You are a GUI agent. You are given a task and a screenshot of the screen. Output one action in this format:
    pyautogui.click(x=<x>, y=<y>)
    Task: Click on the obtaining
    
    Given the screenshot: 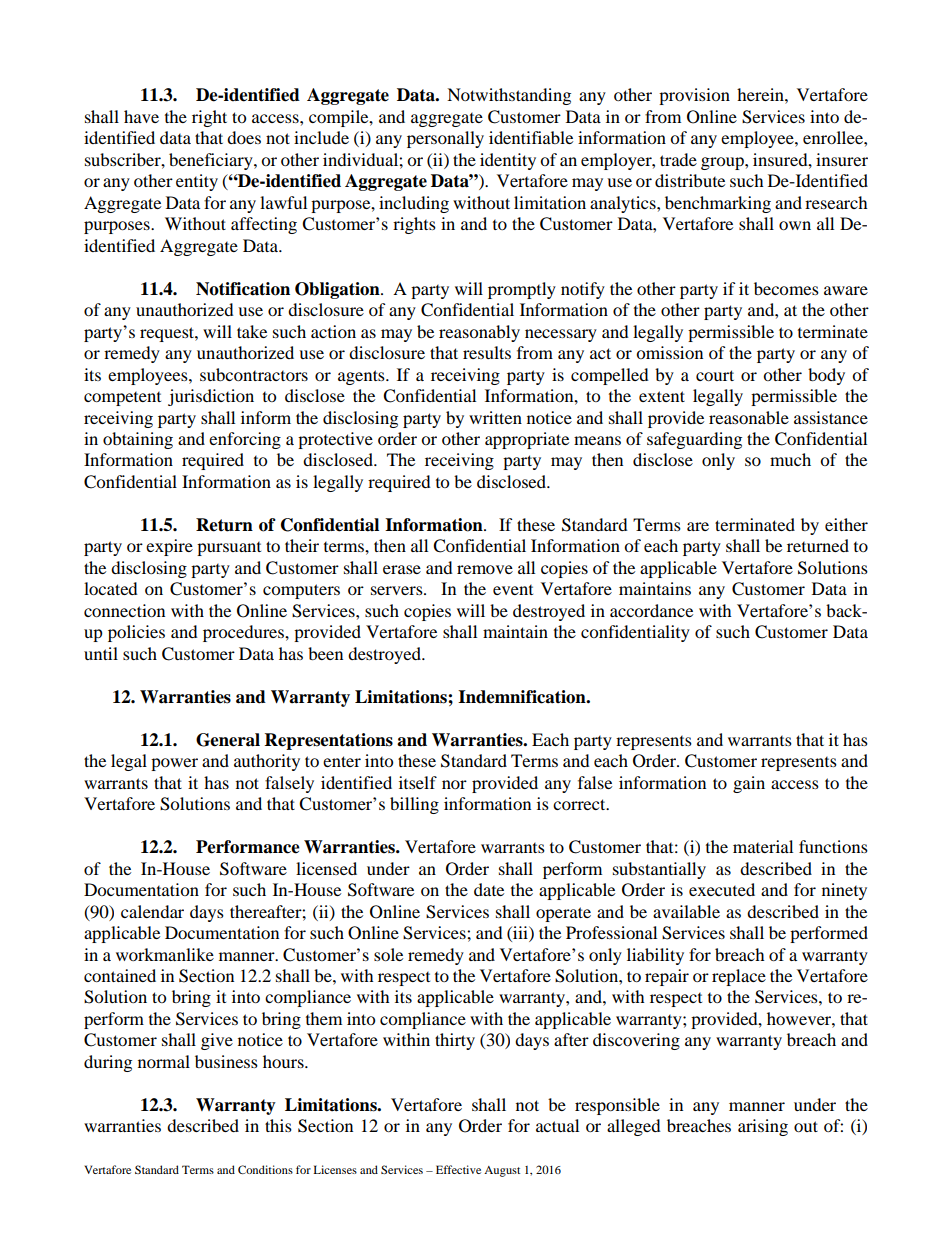 What is the action you would take?
    pyautogui.click(x=138, y=440)
